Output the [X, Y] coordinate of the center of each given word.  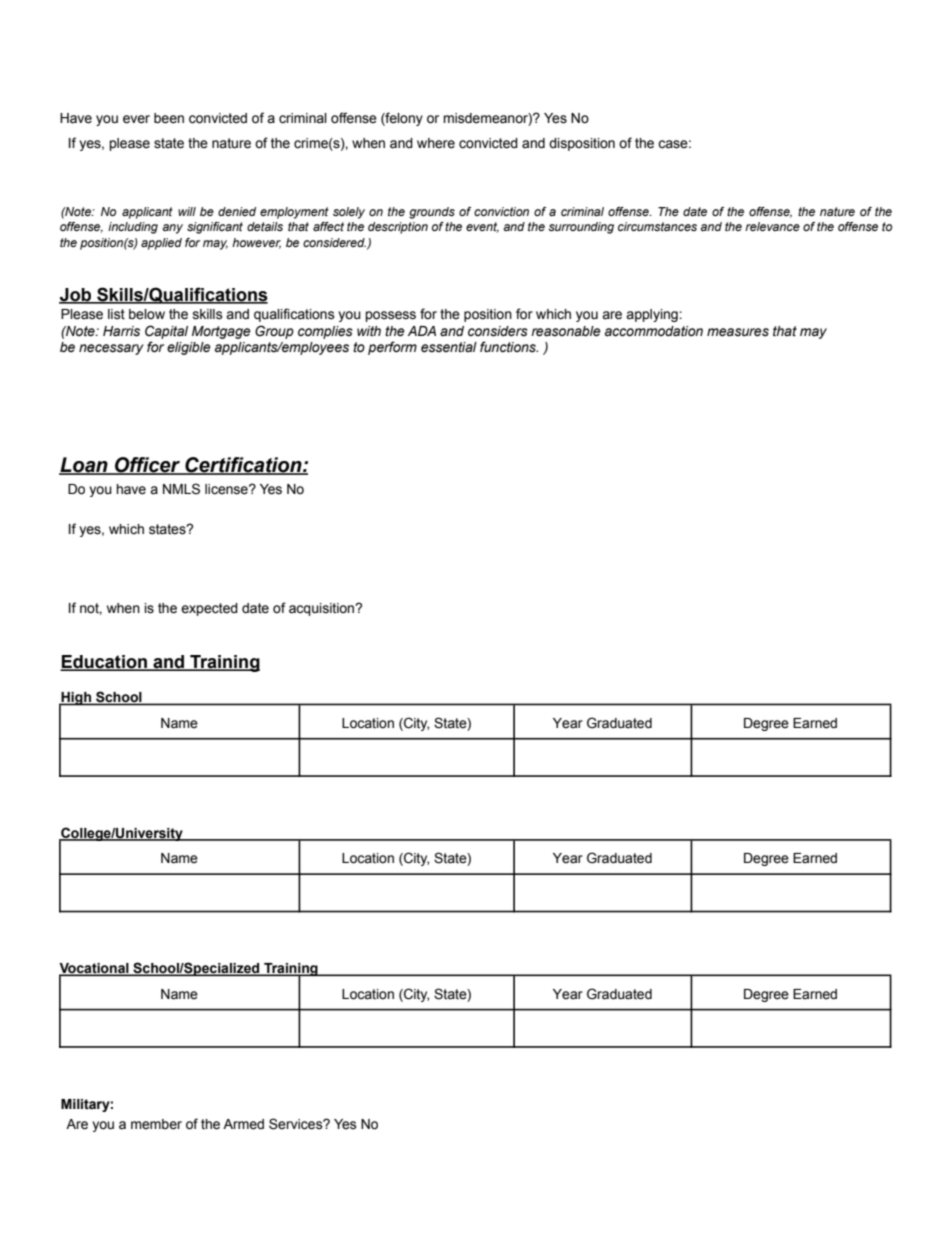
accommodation [654, 331]
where [436, 143]
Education [104, 663]
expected [209, 609]
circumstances [657, 226]
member [156, 1124]
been [169, 118]
